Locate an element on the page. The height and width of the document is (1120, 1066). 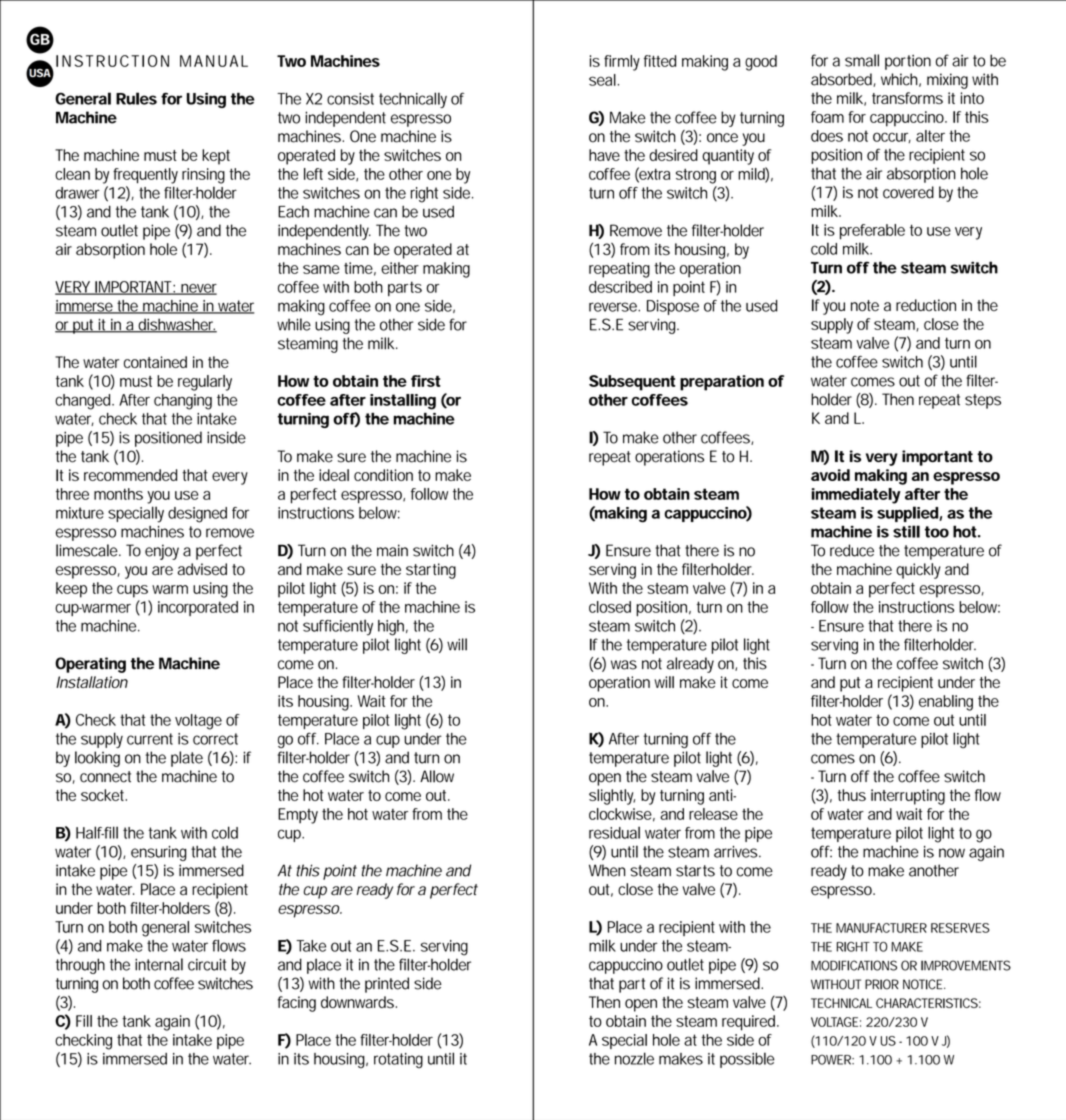
steps is located at coordinates (983, 401).
